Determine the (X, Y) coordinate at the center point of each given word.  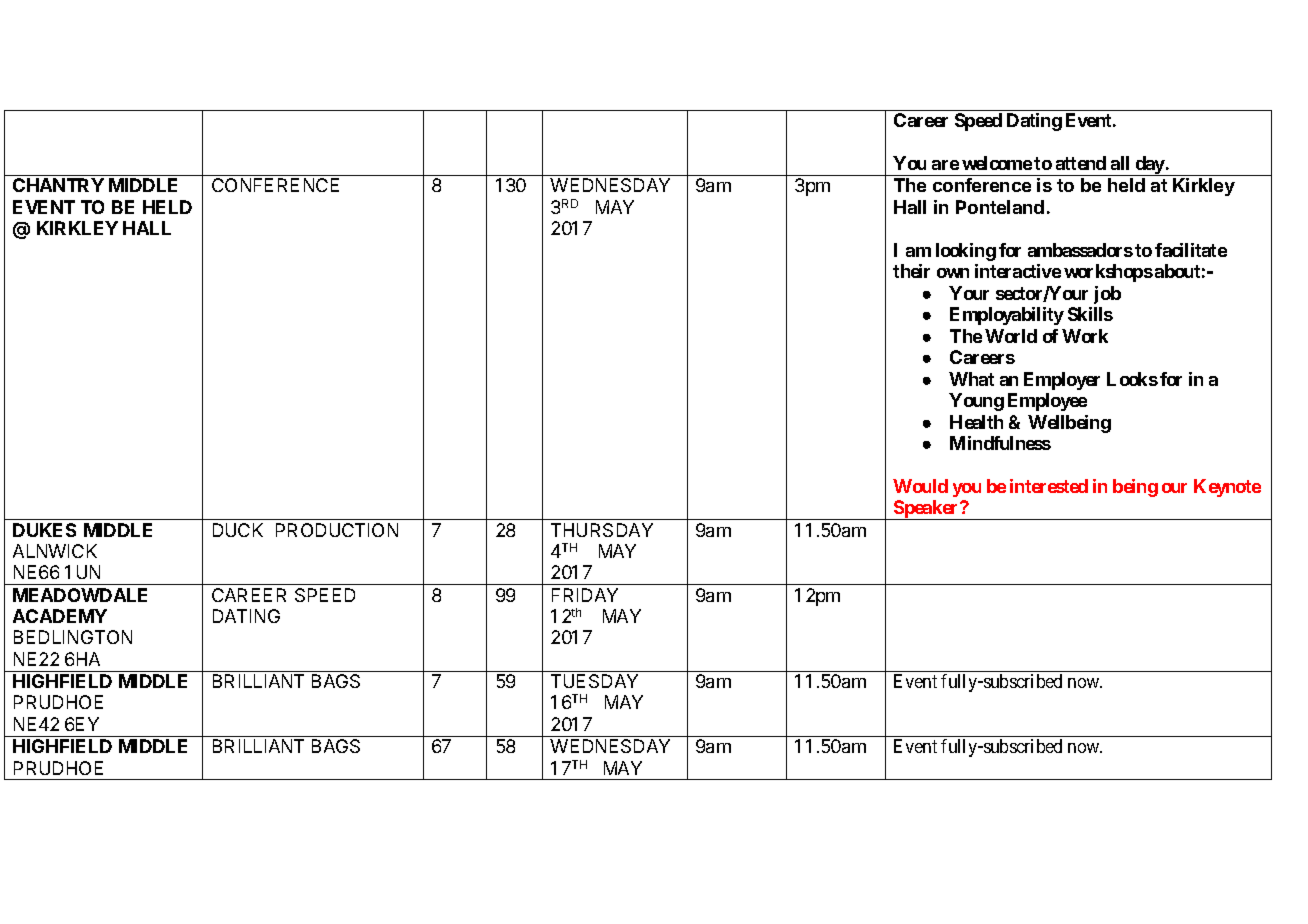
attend (1081, 163)
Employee (1047, 402)
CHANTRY (58, 185)
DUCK (238, 530)
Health (976, 422)
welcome (997, 163)
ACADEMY (60, 616)
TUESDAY (594, 681)
